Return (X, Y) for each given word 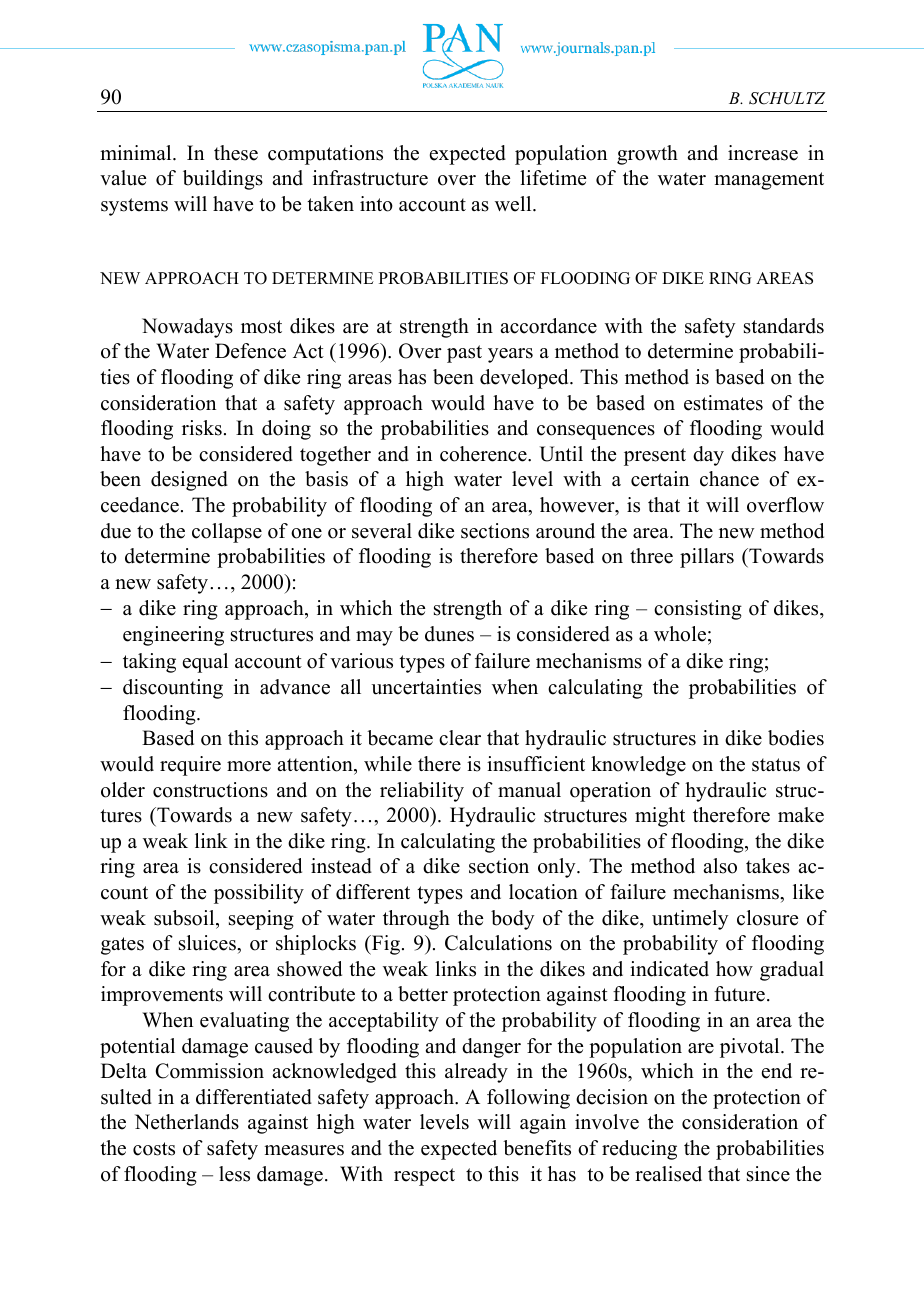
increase (763, 153)
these (236, 153)
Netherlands (187, 1122)
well (514, 204)
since (768, 1174)
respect (424, 1177)
